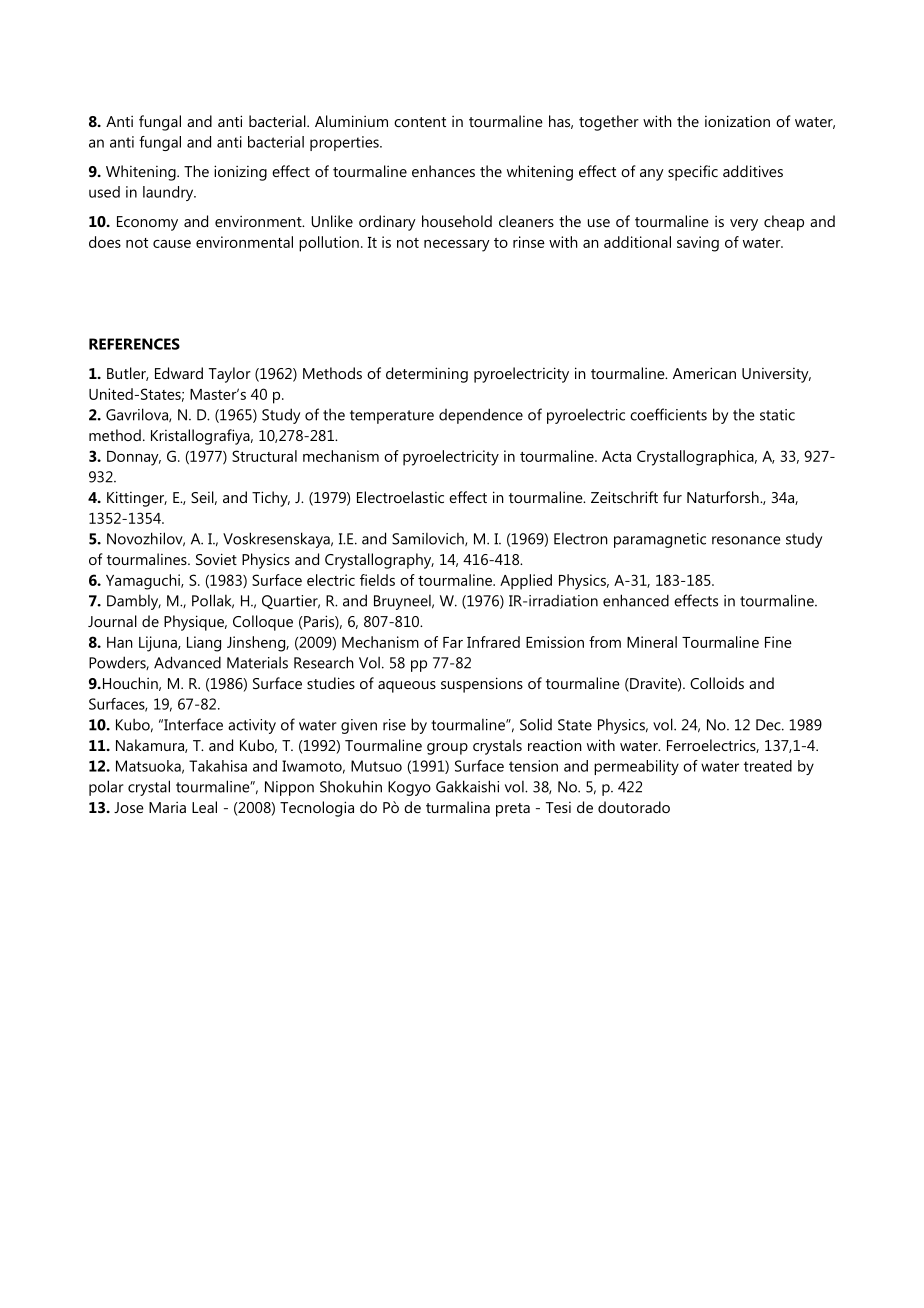  Describe the element at coordinates (481, 416) in the document. I see `dependence` at that location.
